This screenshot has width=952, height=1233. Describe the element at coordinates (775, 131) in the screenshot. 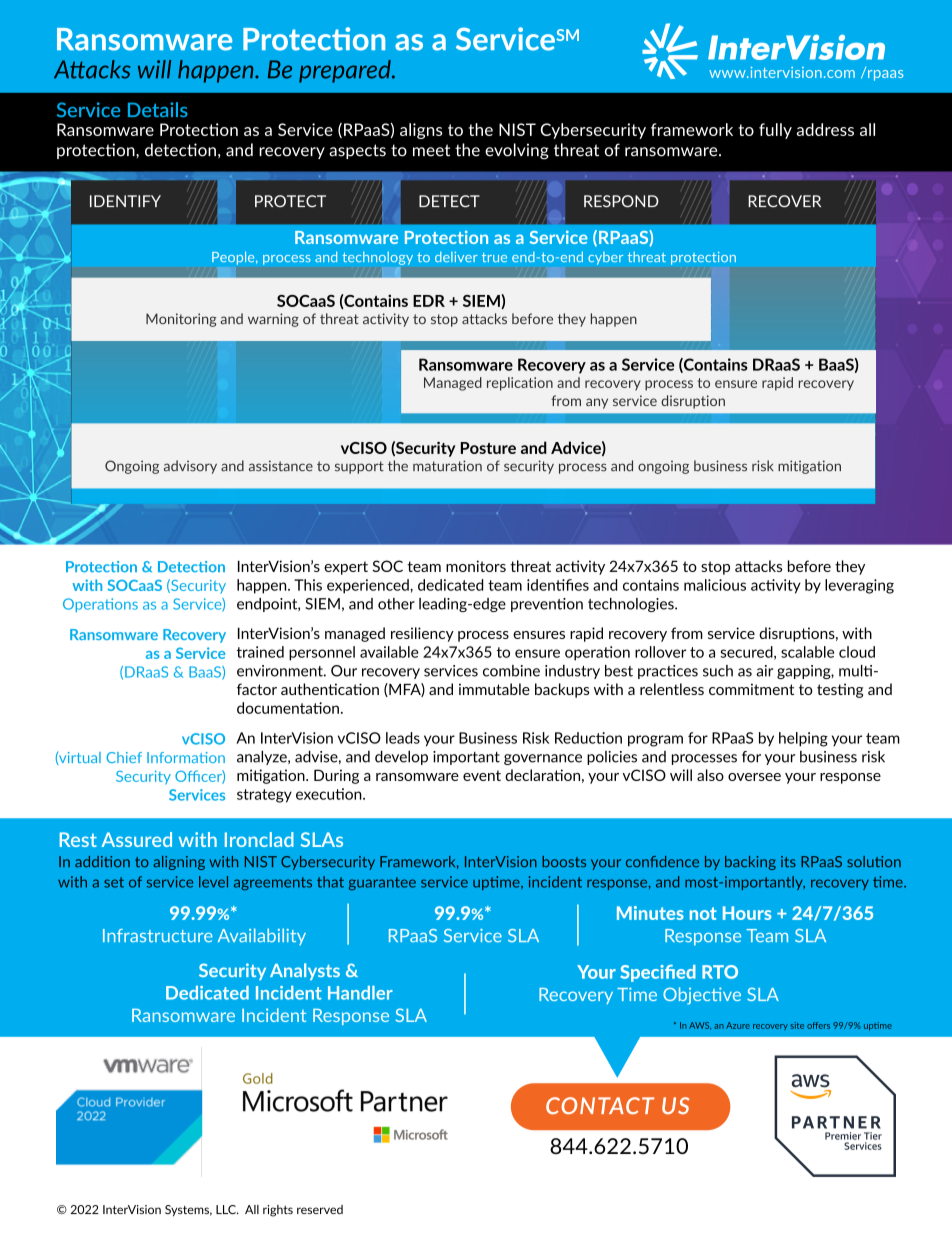

I see `fully` at that location.
